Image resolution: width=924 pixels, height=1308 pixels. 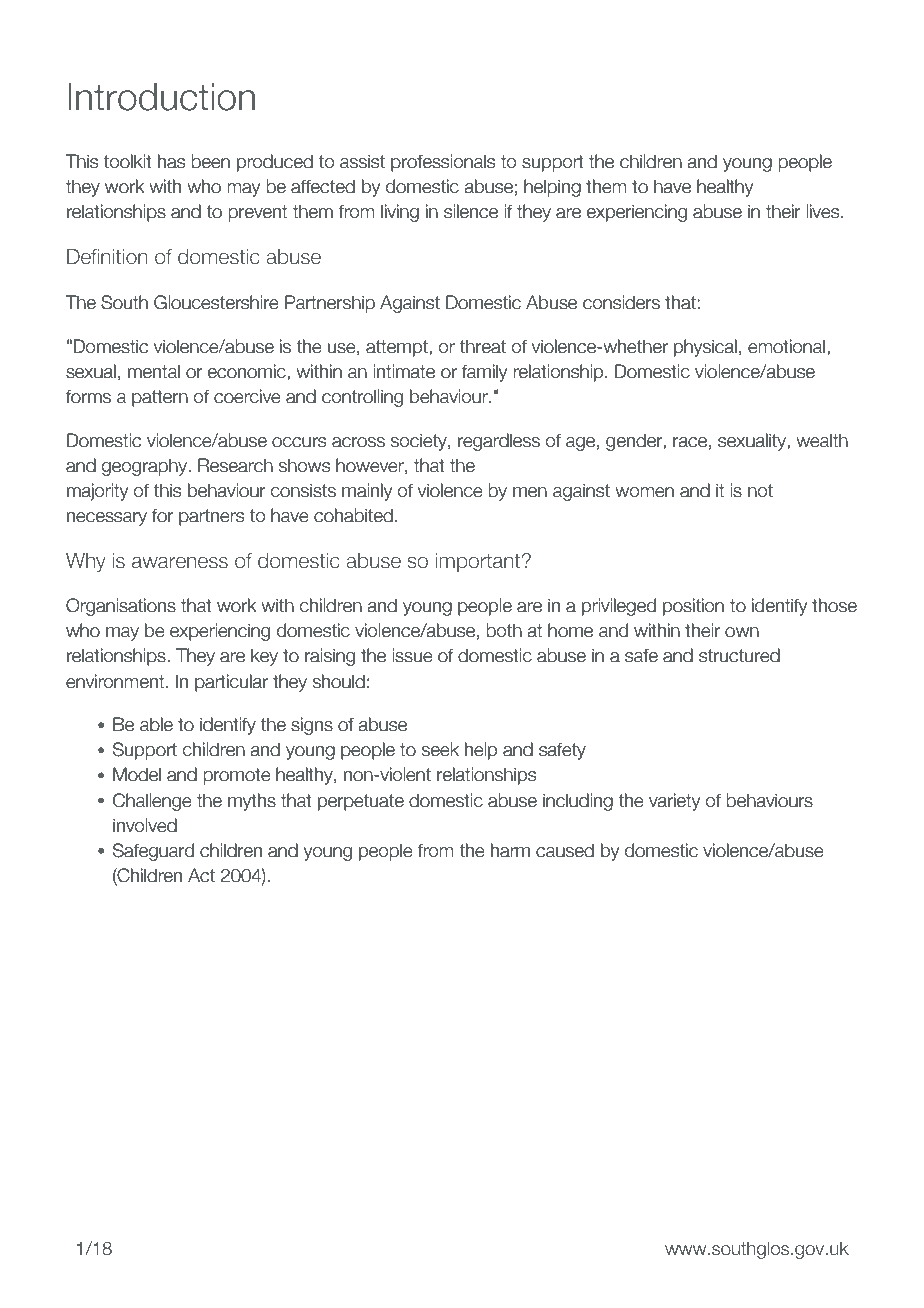 What do you see at coordinates (510, 850) in the document?
I see `harm` at bounding box center [510, 850].
